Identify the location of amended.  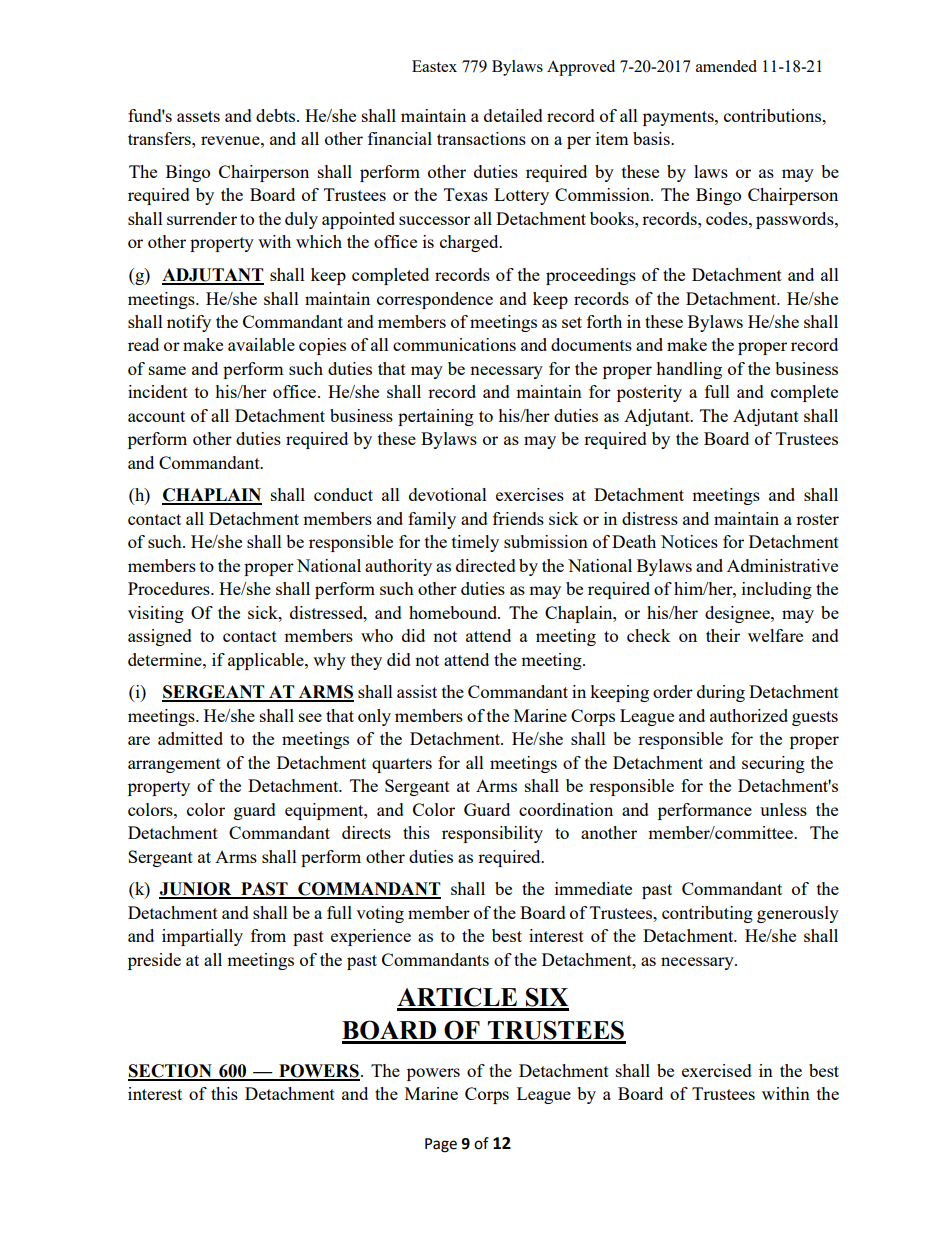
(726, 66).
